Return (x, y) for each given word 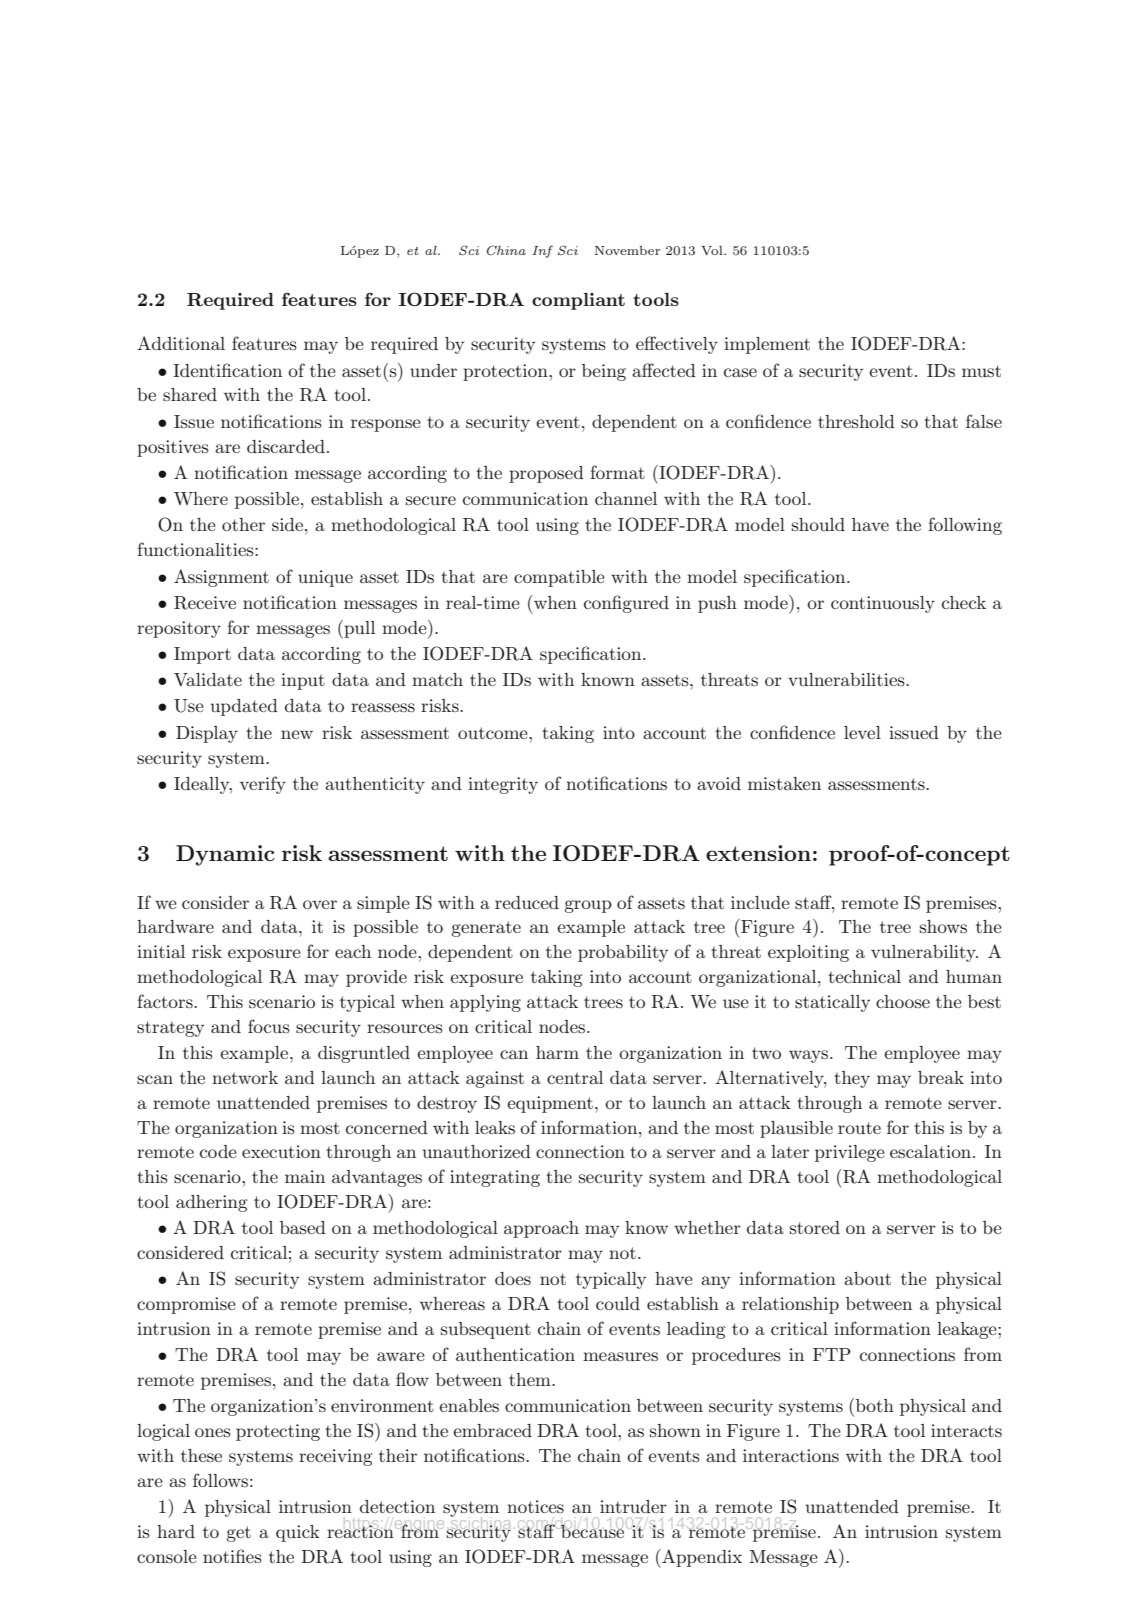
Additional (181, 343)
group (588, 906)
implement (767, 345)
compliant (578, 301)
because (592, 1531)
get (238, 1534)
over (320, 904)
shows (943, 926)
